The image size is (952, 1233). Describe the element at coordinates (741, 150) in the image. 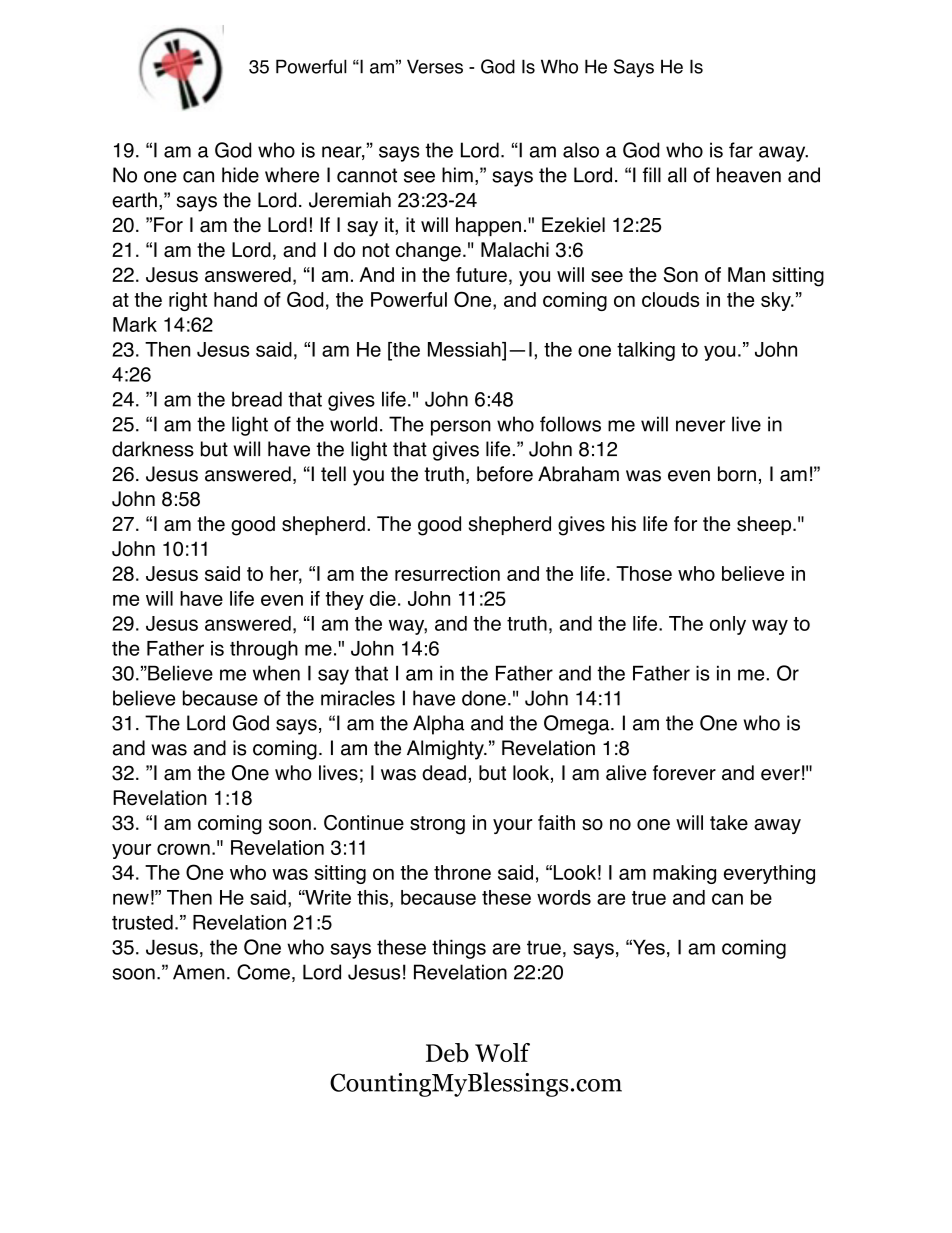

I see `far` at that location.
